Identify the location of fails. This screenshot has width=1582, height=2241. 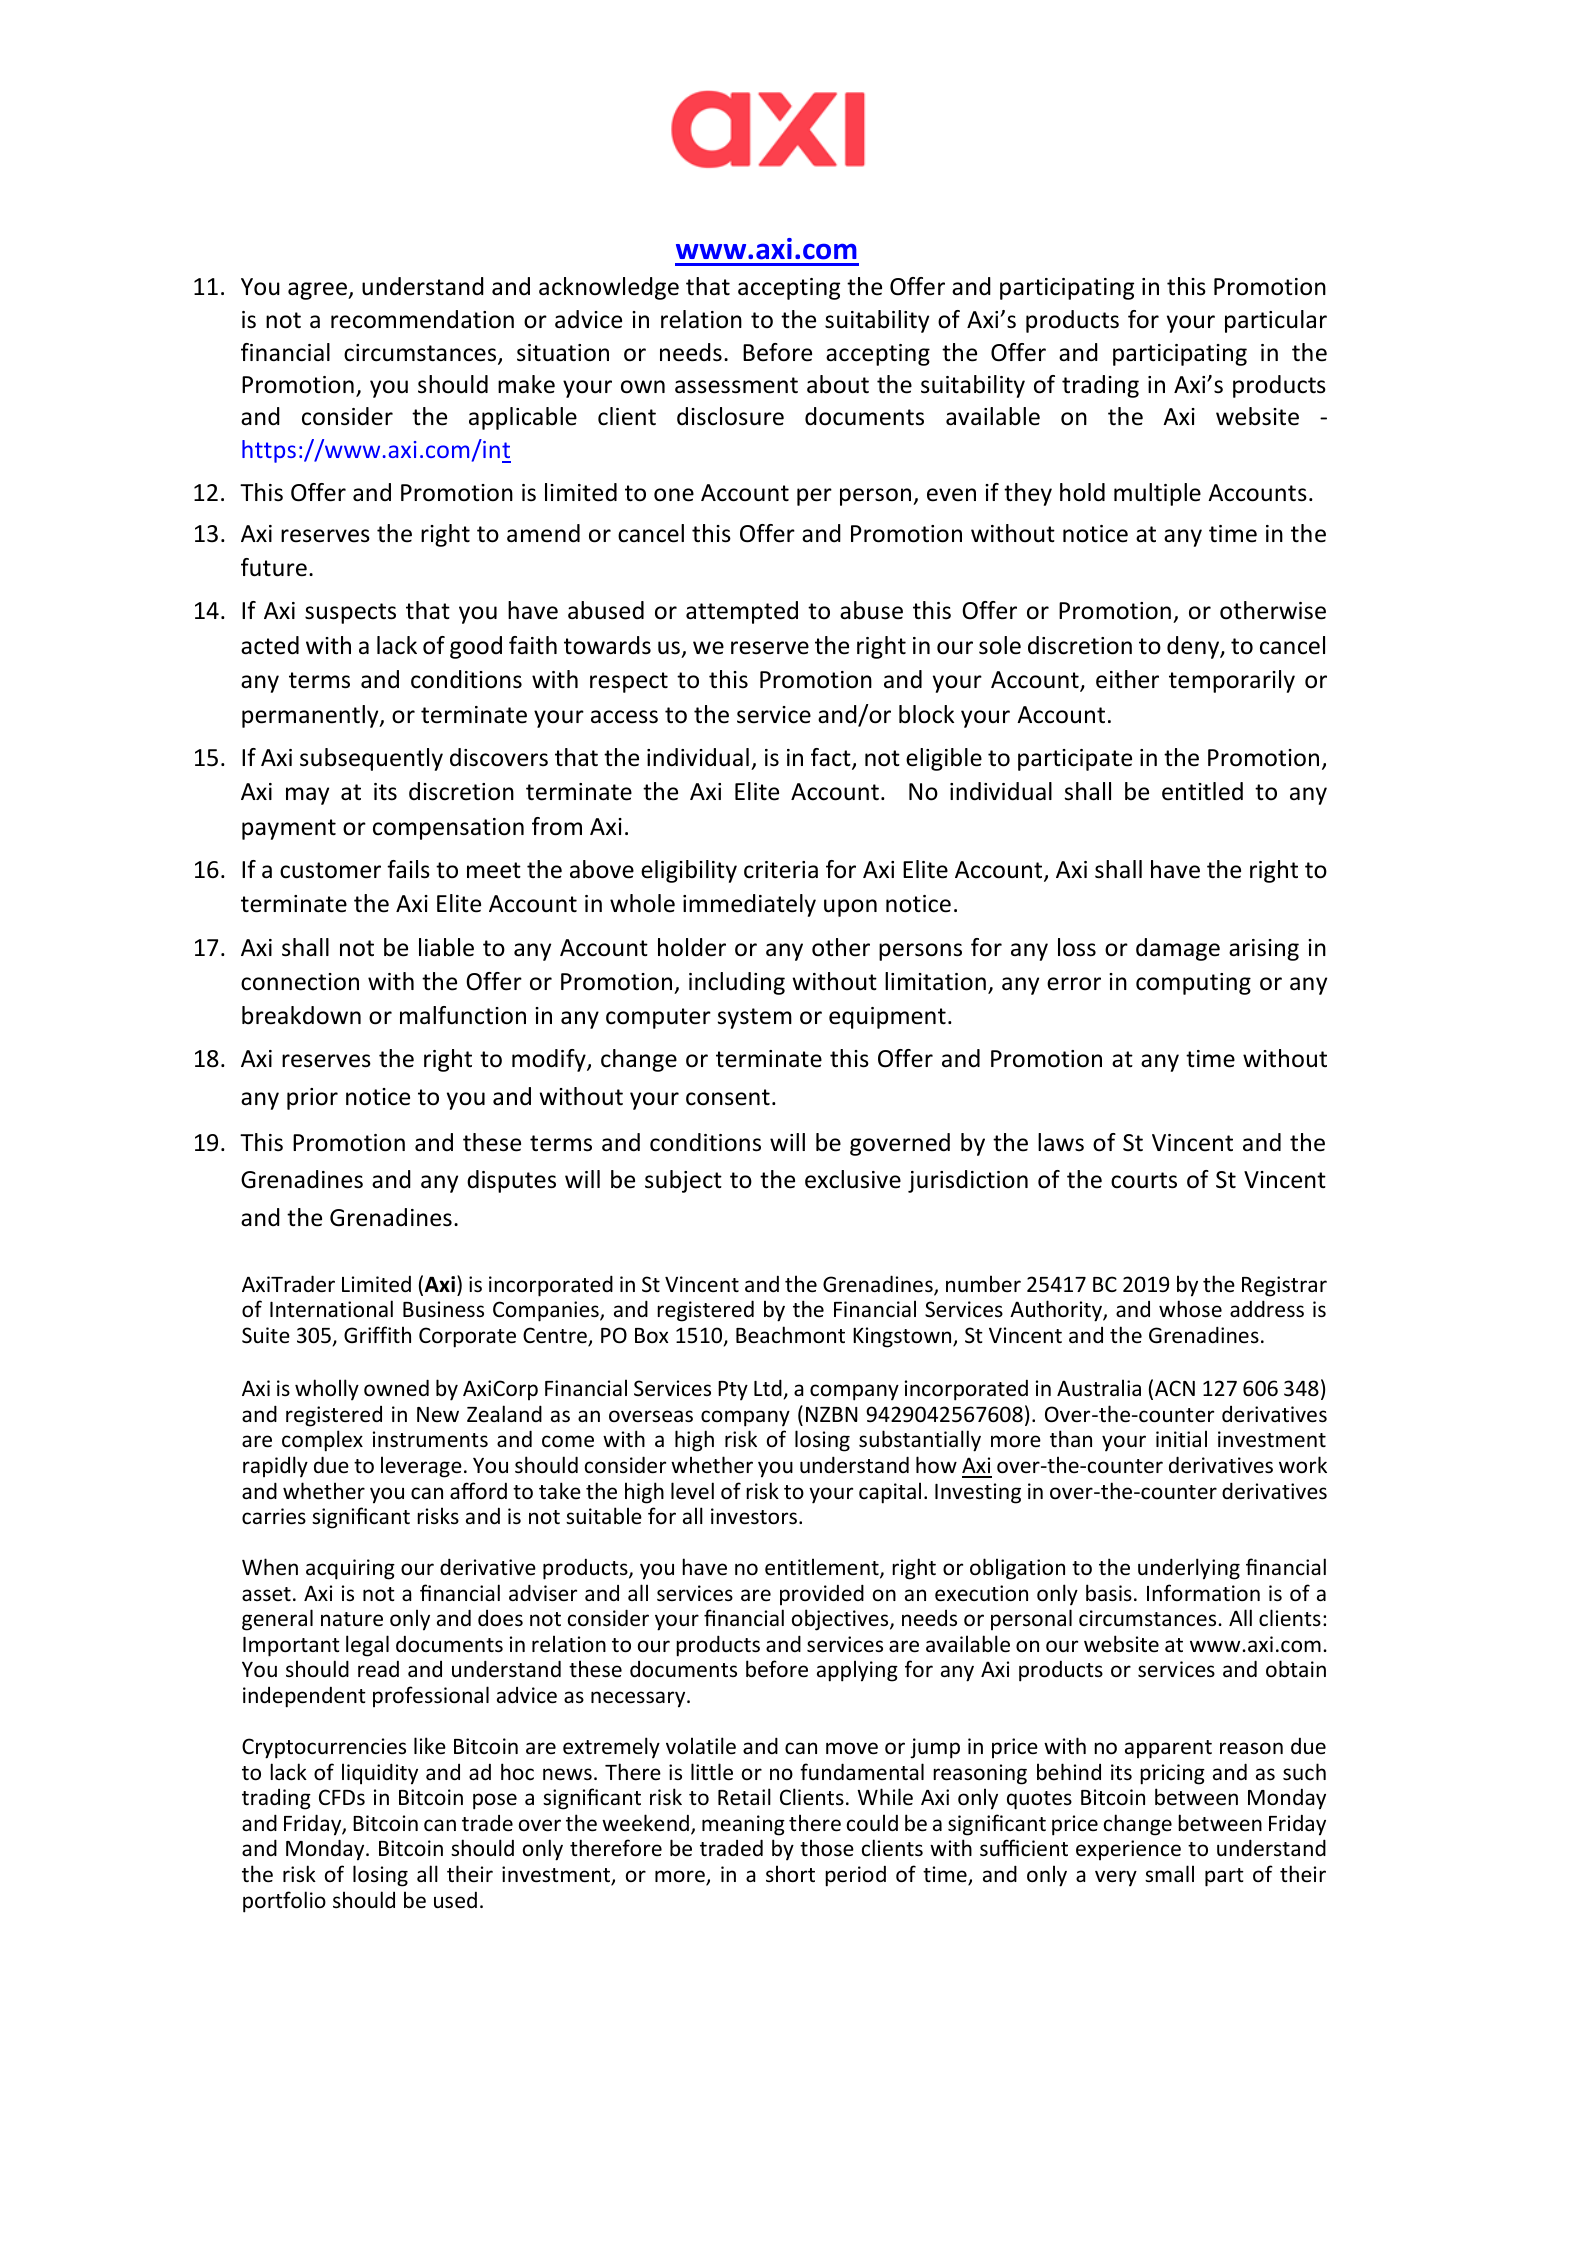
(408, 869).
